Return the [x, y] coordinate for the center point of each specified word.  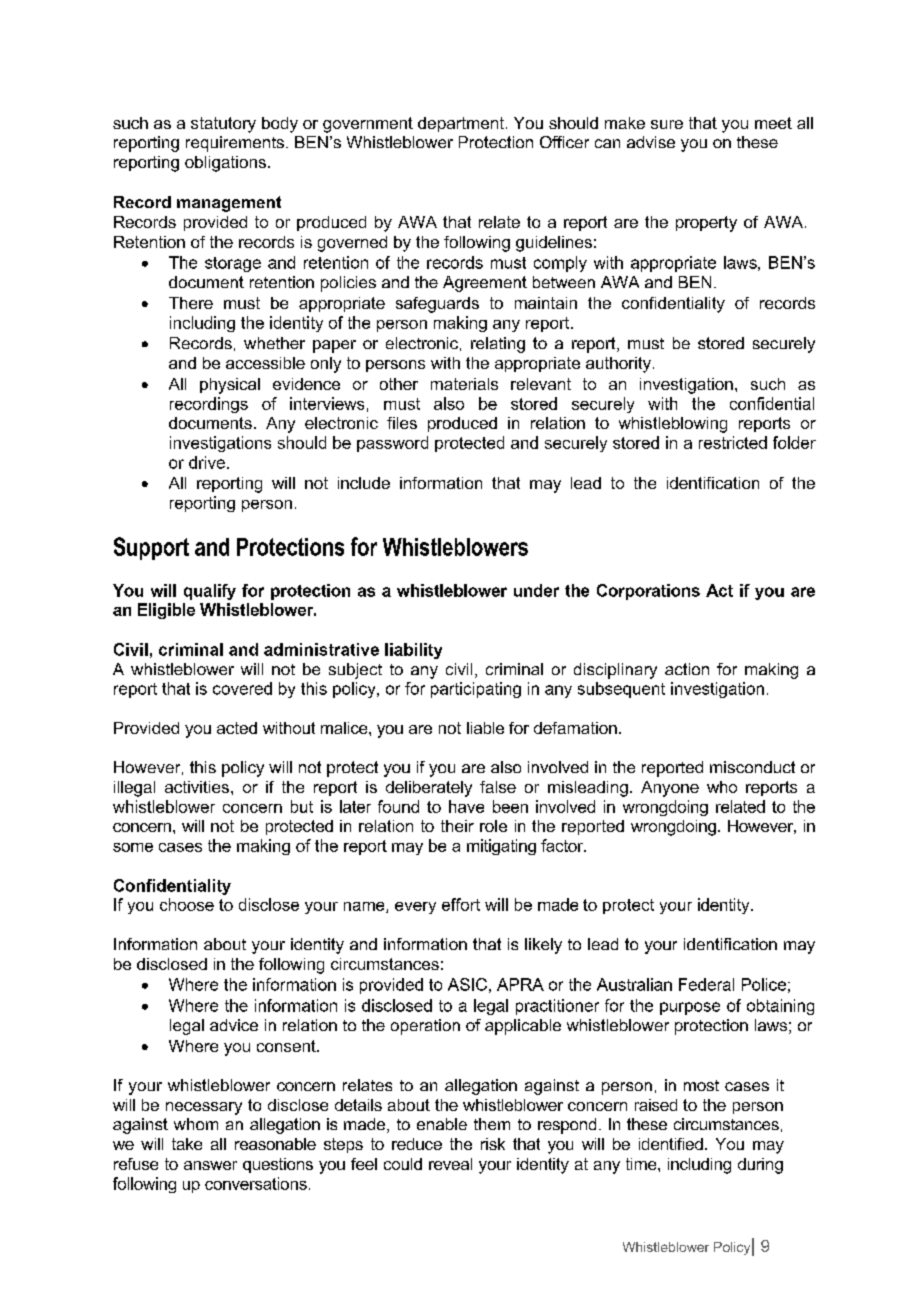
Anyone [670, 789]
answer [210, 1165]
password [392, 444]
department [461, 124]
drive [207, 462]
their [457, 826]
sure [667, 124]
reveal [450, 1164]
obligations [225, 164]
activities [197, 787]
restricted [733, 442]
